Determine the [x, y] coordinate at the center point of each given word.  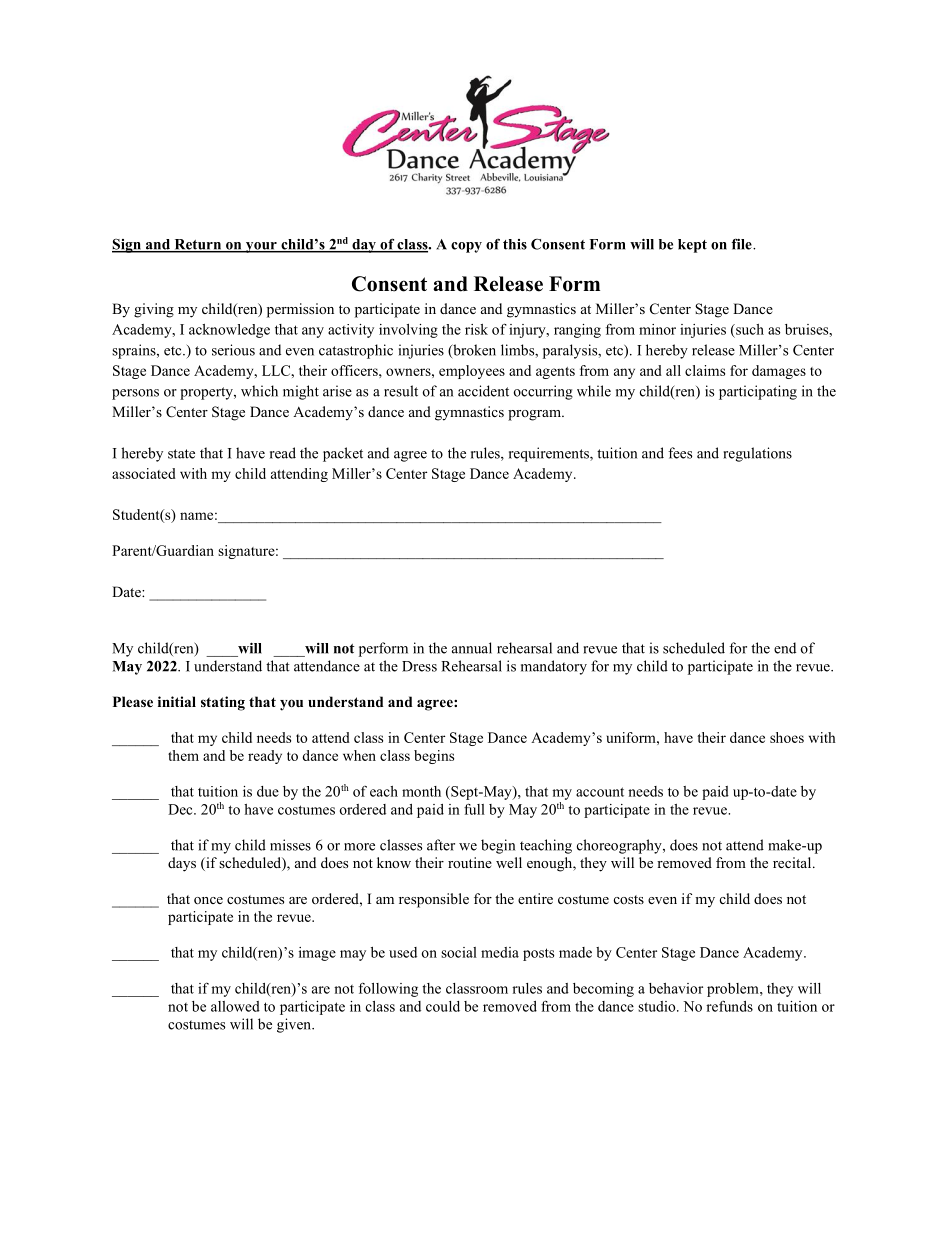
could [443, 1006]
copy [466, 247]
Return [198, 245]
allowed [235, 1006]
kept [692, 246]
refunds [729, 1006]
